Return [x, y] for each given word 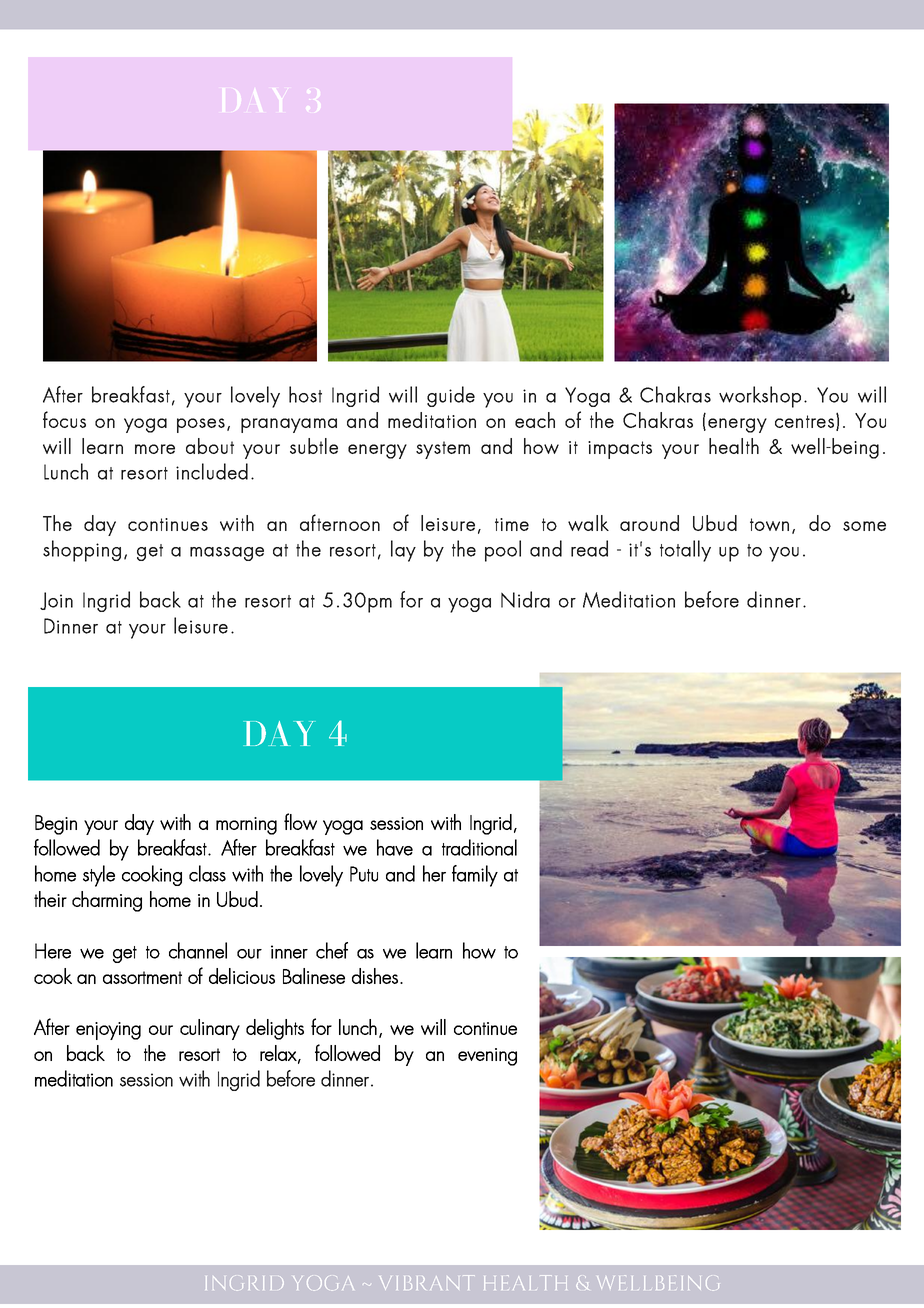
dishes [376, 976]
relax [279, 1054]
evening [487, 1057]
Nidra [525, 599]
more [155, 449]
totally [685, 551]
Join [56, 601]
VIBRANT [424, 1282]
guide [451, 396]
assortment [142, 977]
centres [804, 421]
